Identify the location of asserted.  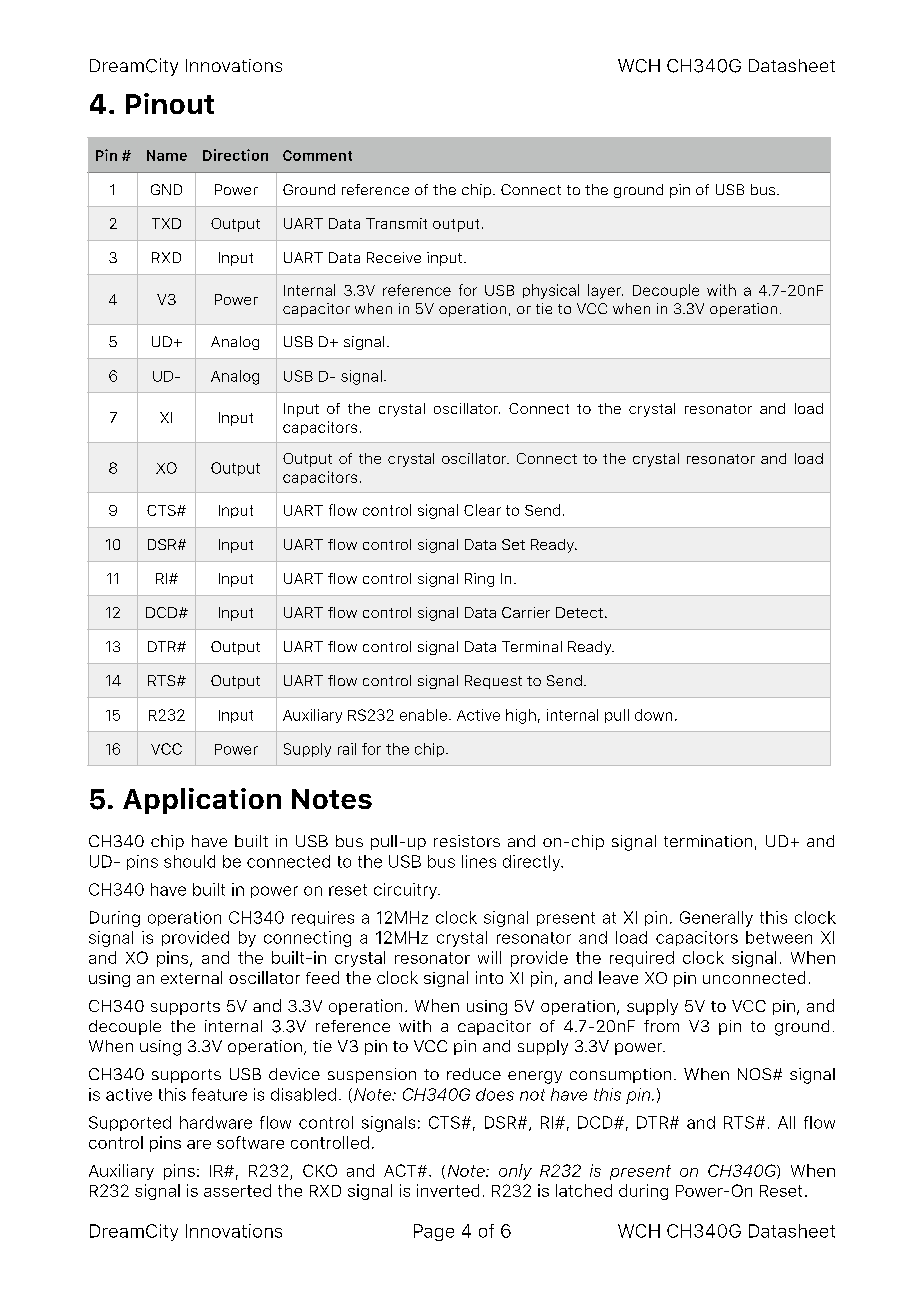
(237, 1190).
